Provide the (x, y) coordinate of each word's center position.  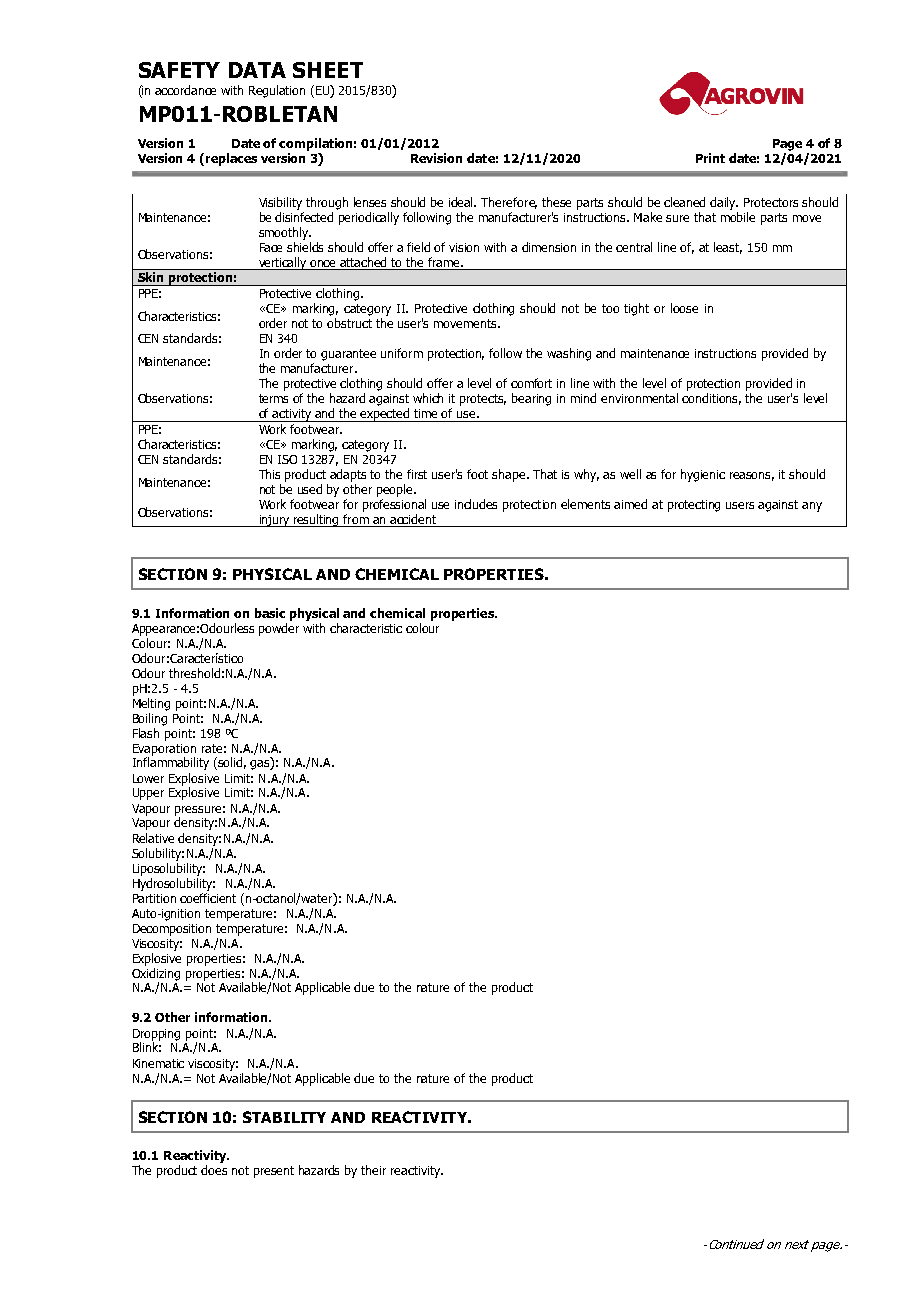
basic (270, 613)
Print (710, 158)
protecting (694, 506)
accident (414, 520)
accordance (185, 90)
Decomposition (172, 930)
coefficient (208, 898)
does (214, 1170)
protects (483, 400)
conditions (711, 399)
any (812, 507)
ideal (462, 202)
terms (273, 398)
